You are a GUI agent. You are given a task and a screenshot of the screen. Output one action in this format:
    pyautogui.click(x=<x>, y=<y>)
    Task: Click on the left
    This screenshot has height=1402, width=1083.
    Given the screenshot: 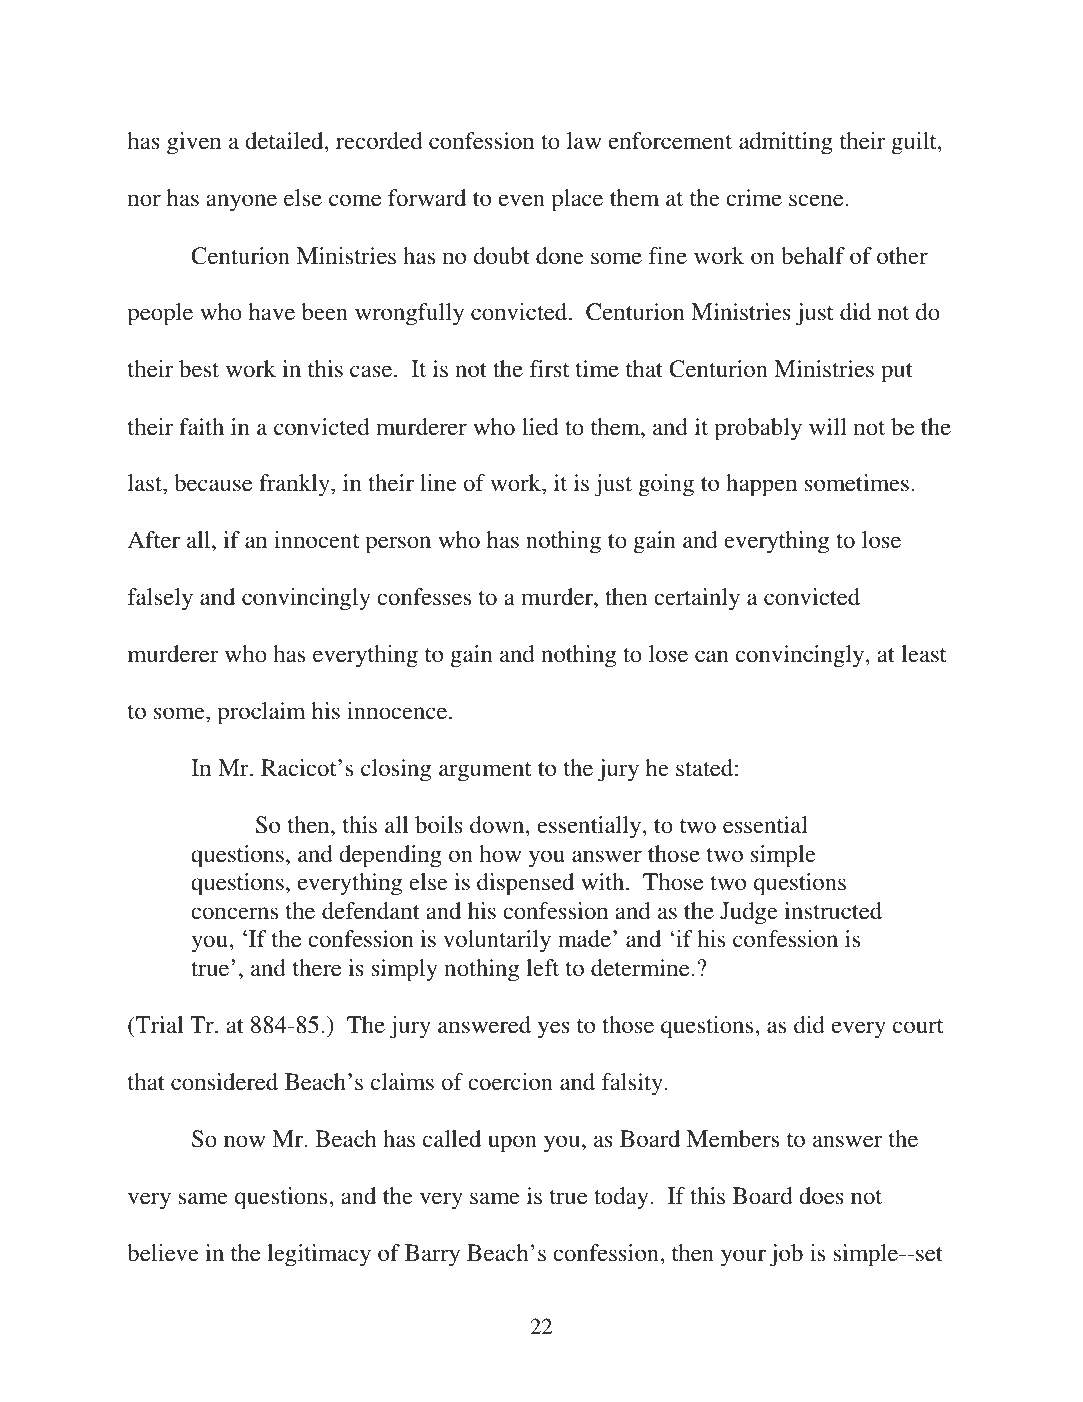 What is the action you would take?
    pyautogui.click(x=542, y=968)
